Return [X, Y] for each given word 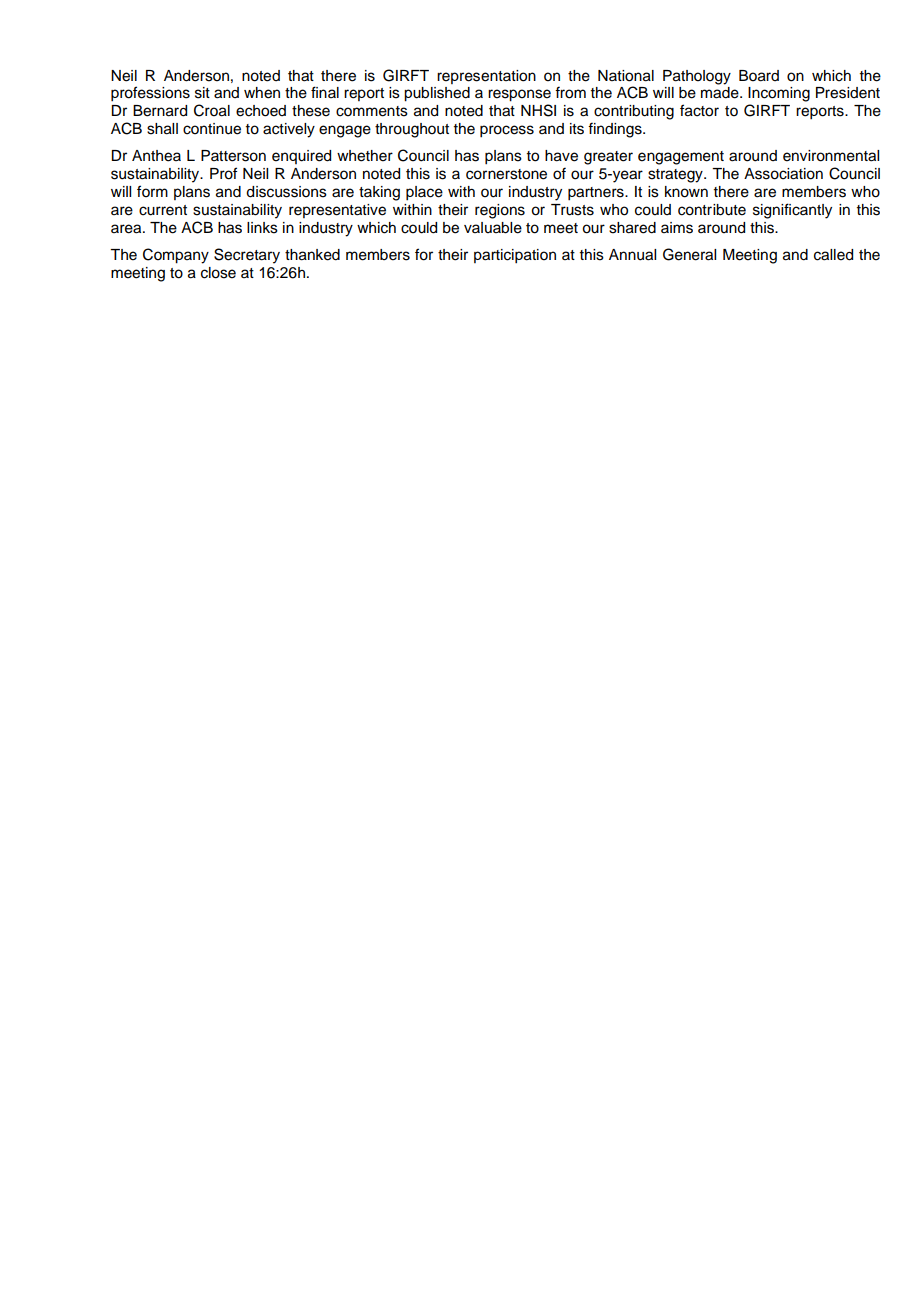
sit [202, 93]
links [262, 228]
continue [212, 129]
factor [699, 110]
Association [783, 174]
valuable [493, 228]
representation [486, 77]
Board [759, 76]
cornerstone [506, 174]
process [507, 131]
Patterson [233, 156]
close [218, 273]
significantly [792, 211]
